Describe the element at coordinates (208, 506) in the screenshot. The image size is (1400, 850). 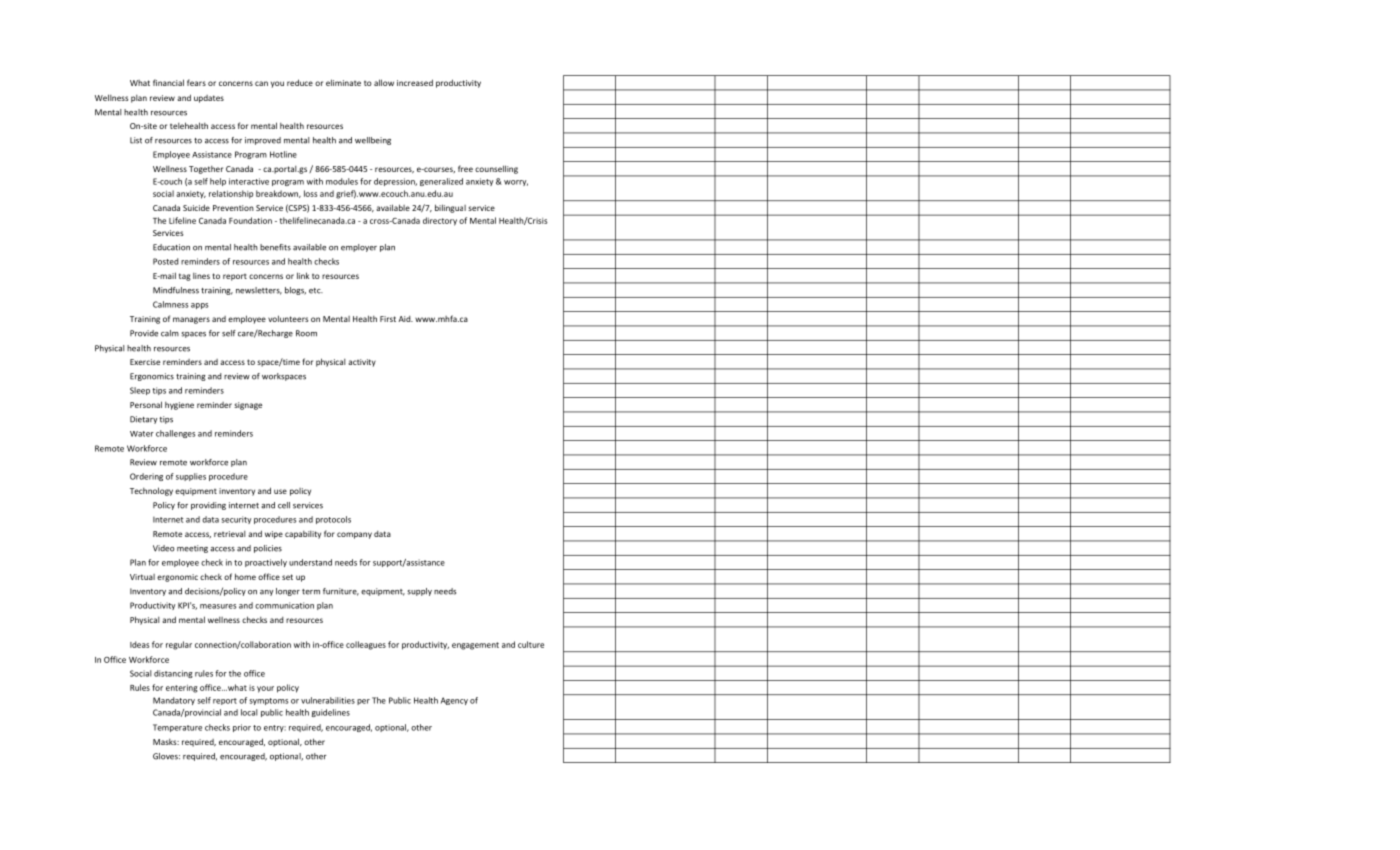
I see `providing` at that location.
